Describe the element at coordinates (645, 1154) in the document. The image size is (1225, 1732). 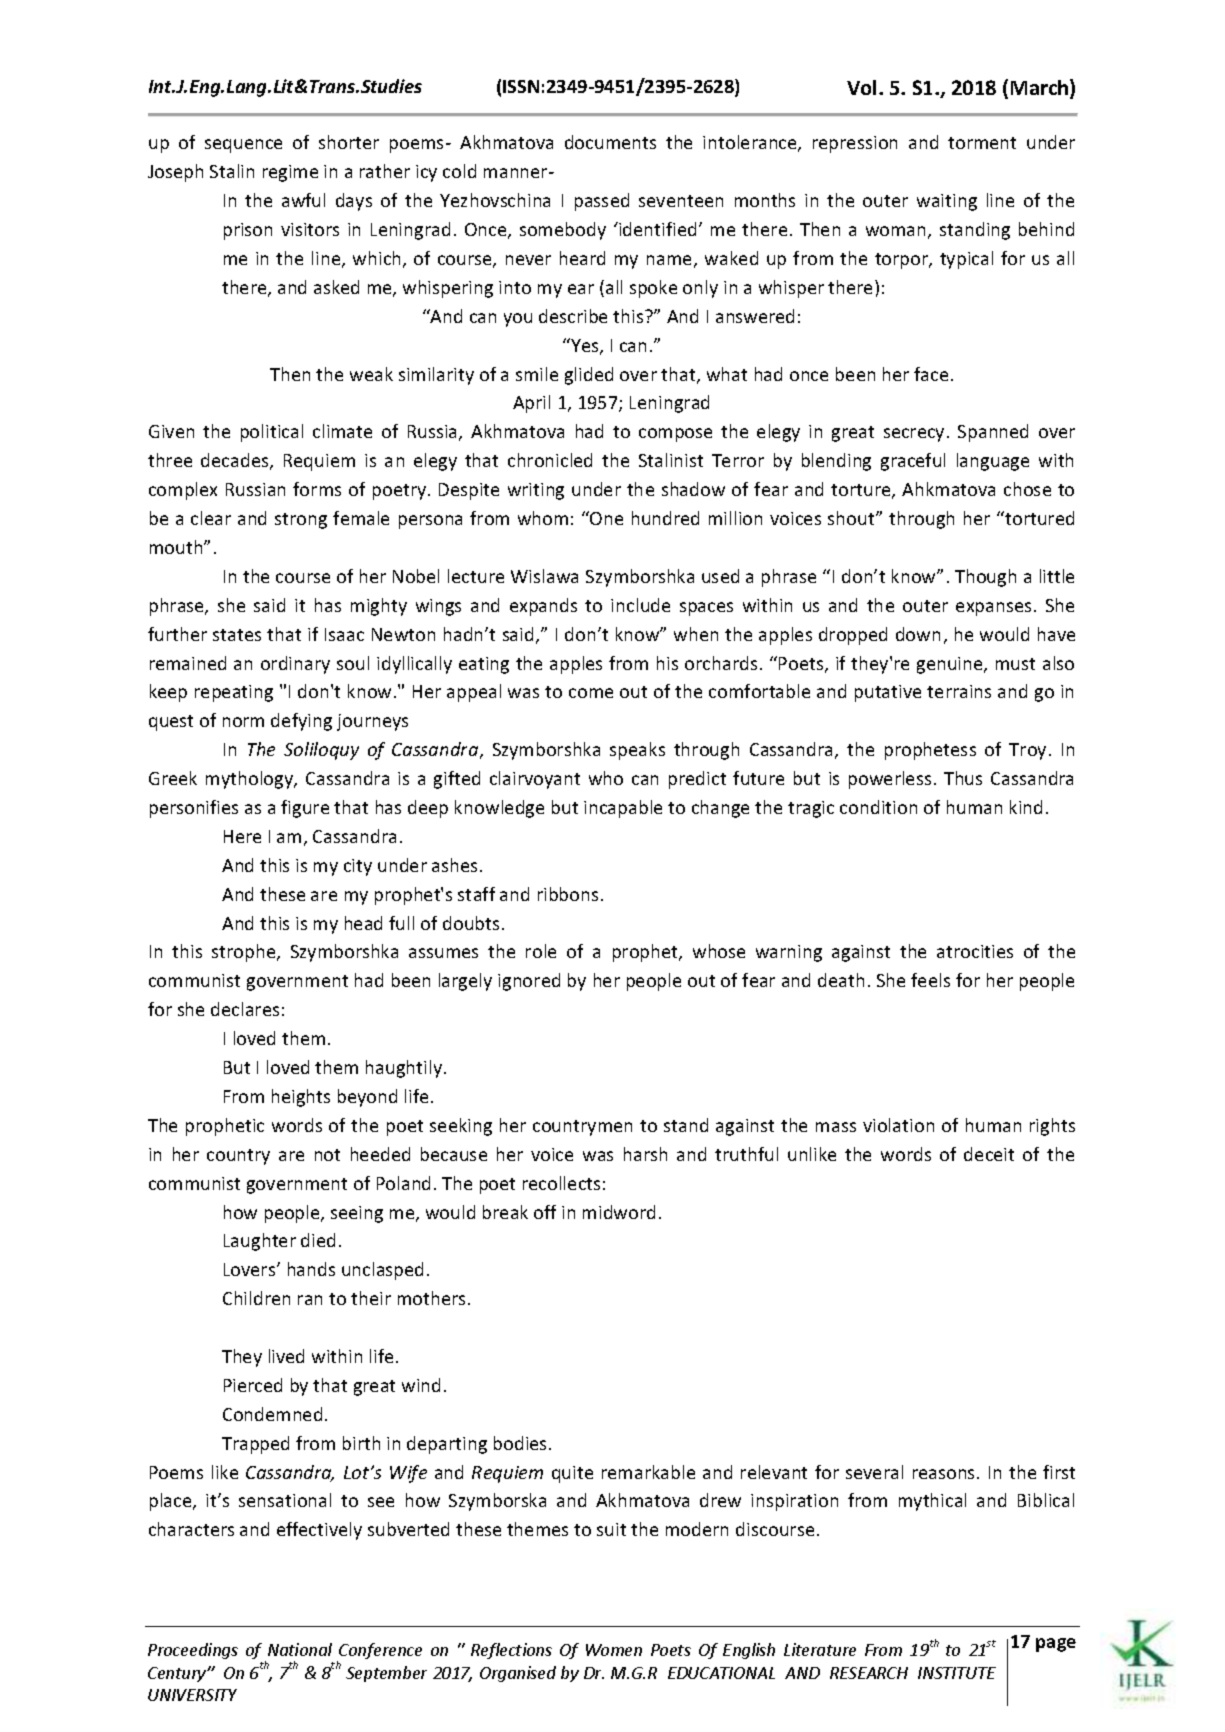
I see `harsh` at that location.
